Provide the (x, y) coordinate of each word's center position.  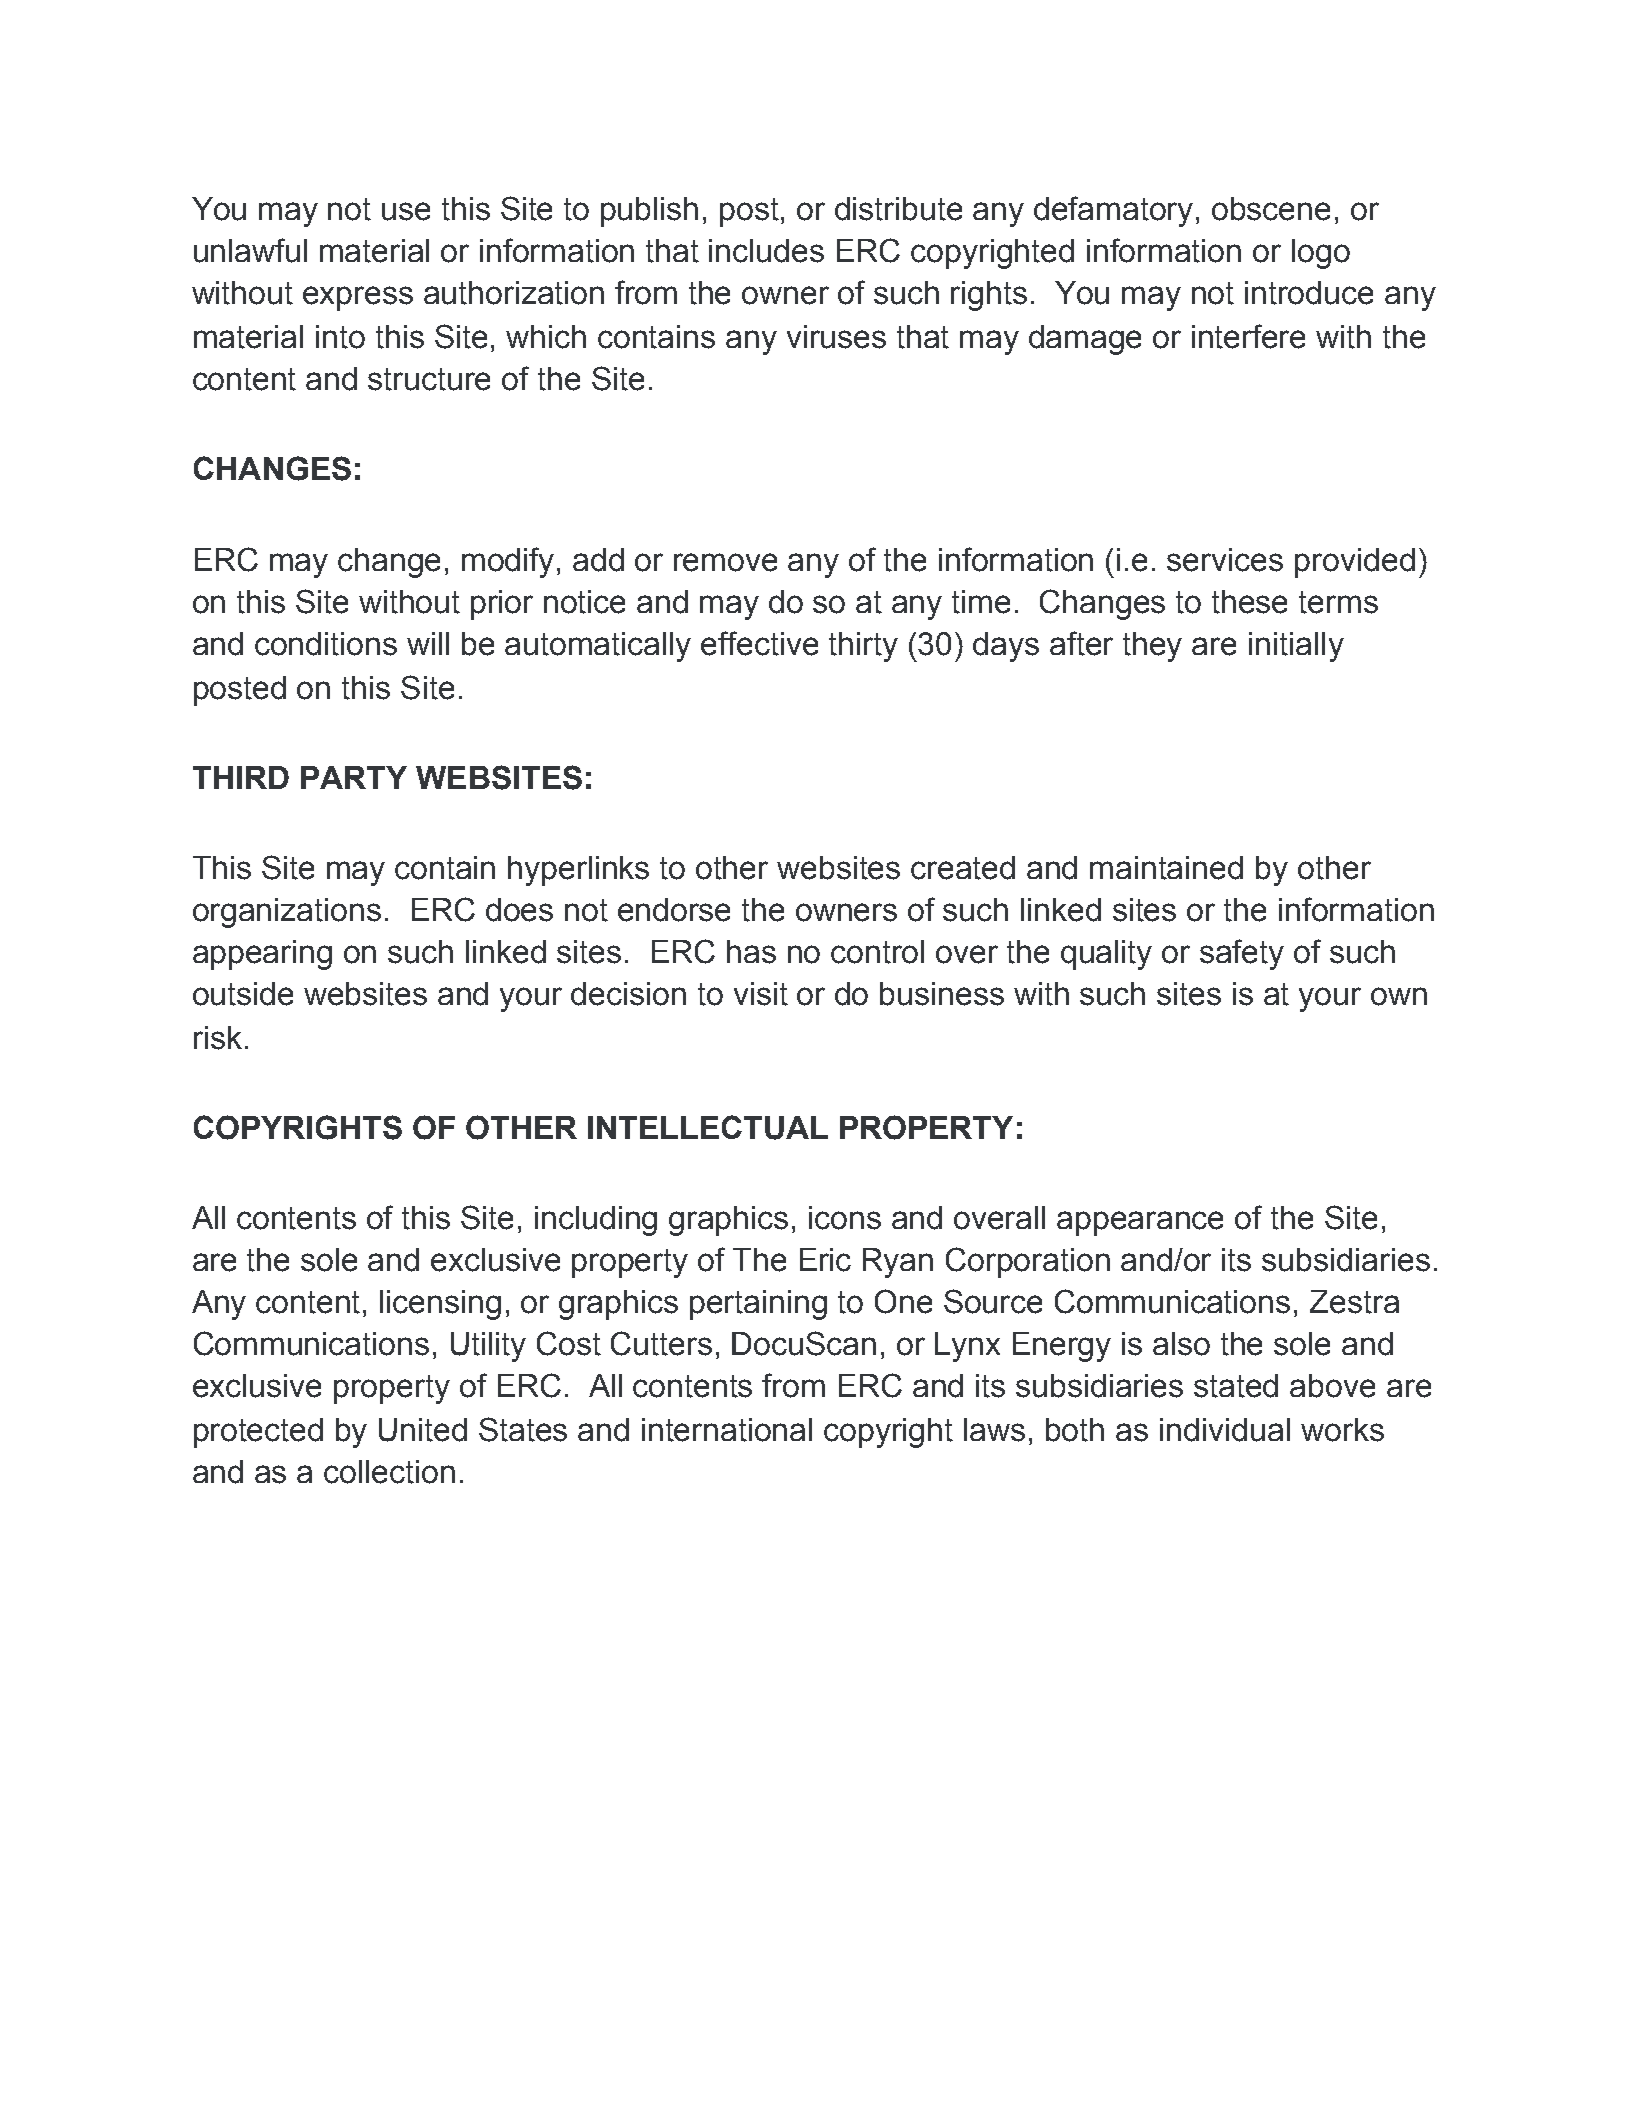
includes (766, 251)
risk (218, 1038)
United (423, 1430)
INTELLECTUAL (708, 1127)
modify (508, 562)
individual (1225, 1430)
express (358, 298)
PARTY (354, 777)
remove (725, 562)
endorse (674, 910)
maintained (1166, 868)
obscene (1271, 209)
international (727, 1430)
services (1225, 560)
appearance (1140, 1223)
